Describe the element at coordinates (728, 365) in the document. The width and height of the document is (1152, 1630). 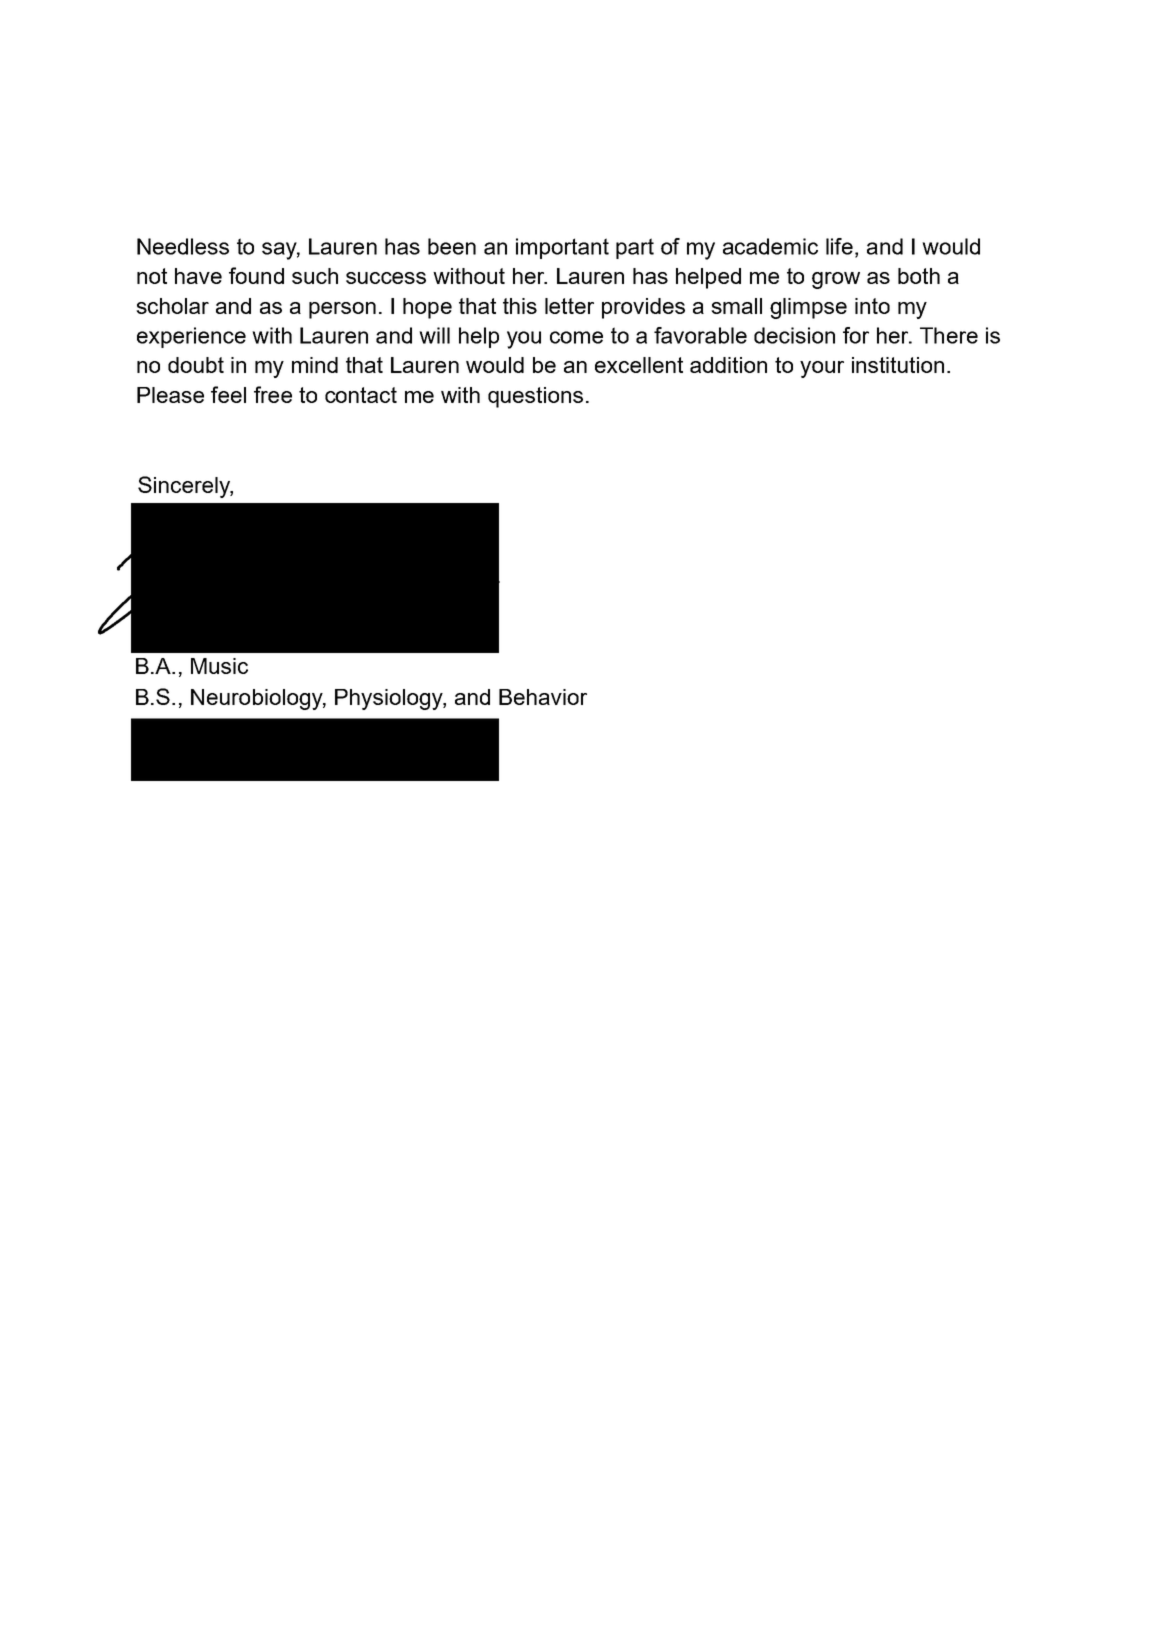
I see `addition` at that location.
